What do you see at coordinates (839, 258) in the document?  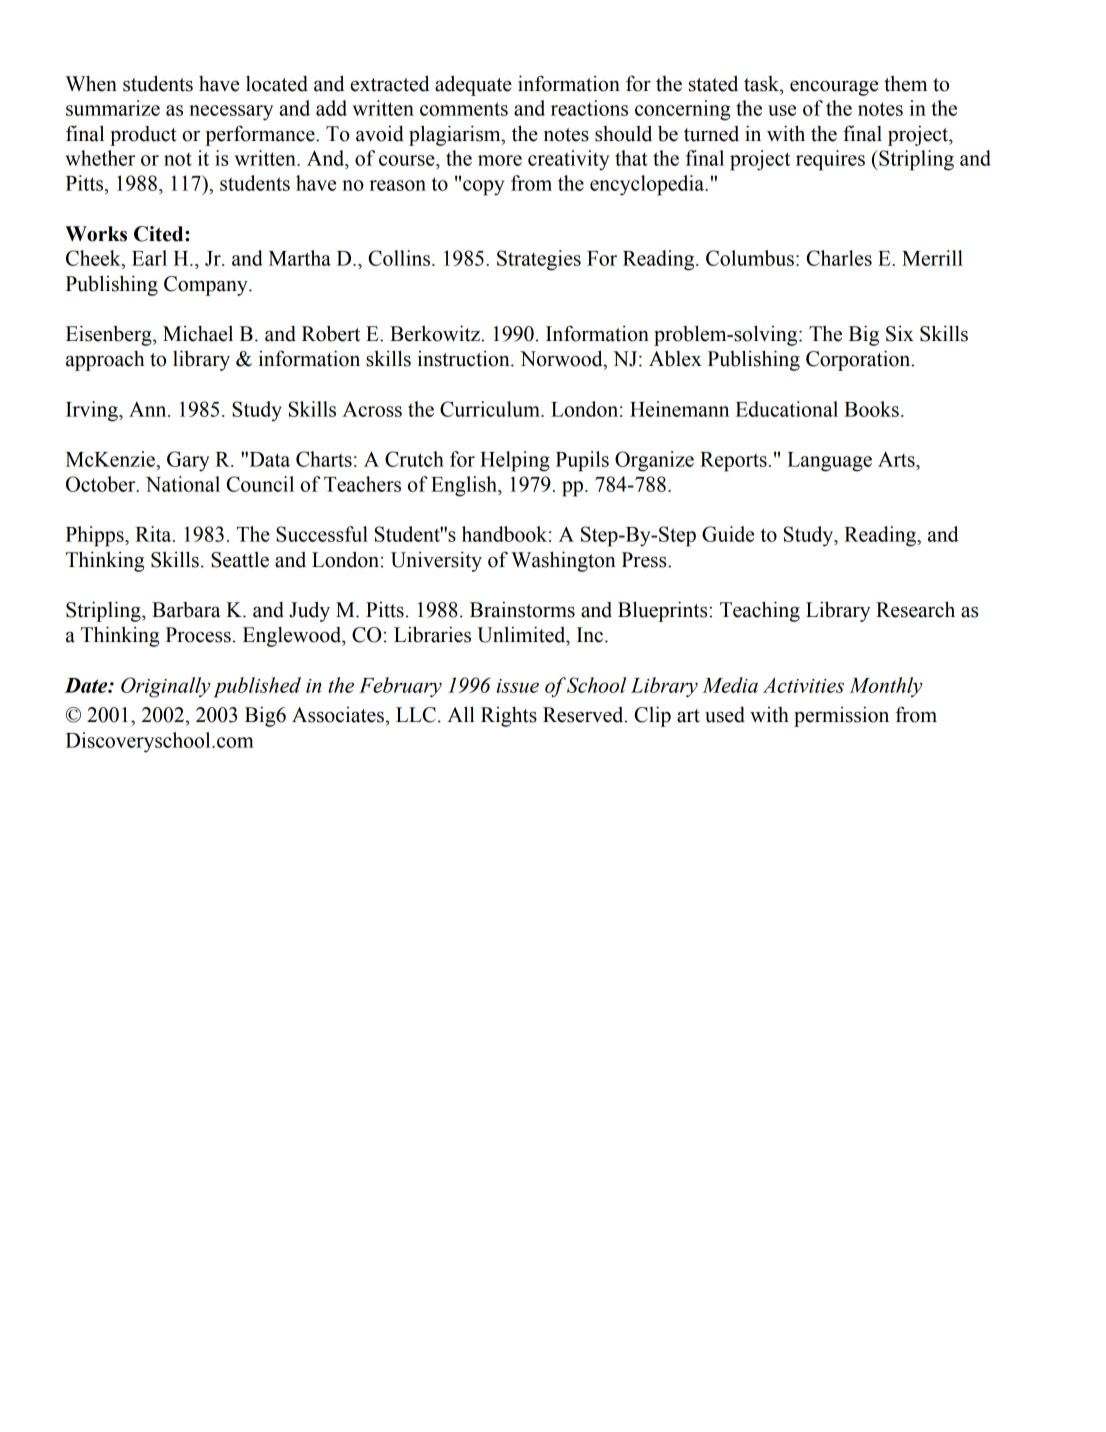 I see `Charles` at bounding box center [839, 258].
